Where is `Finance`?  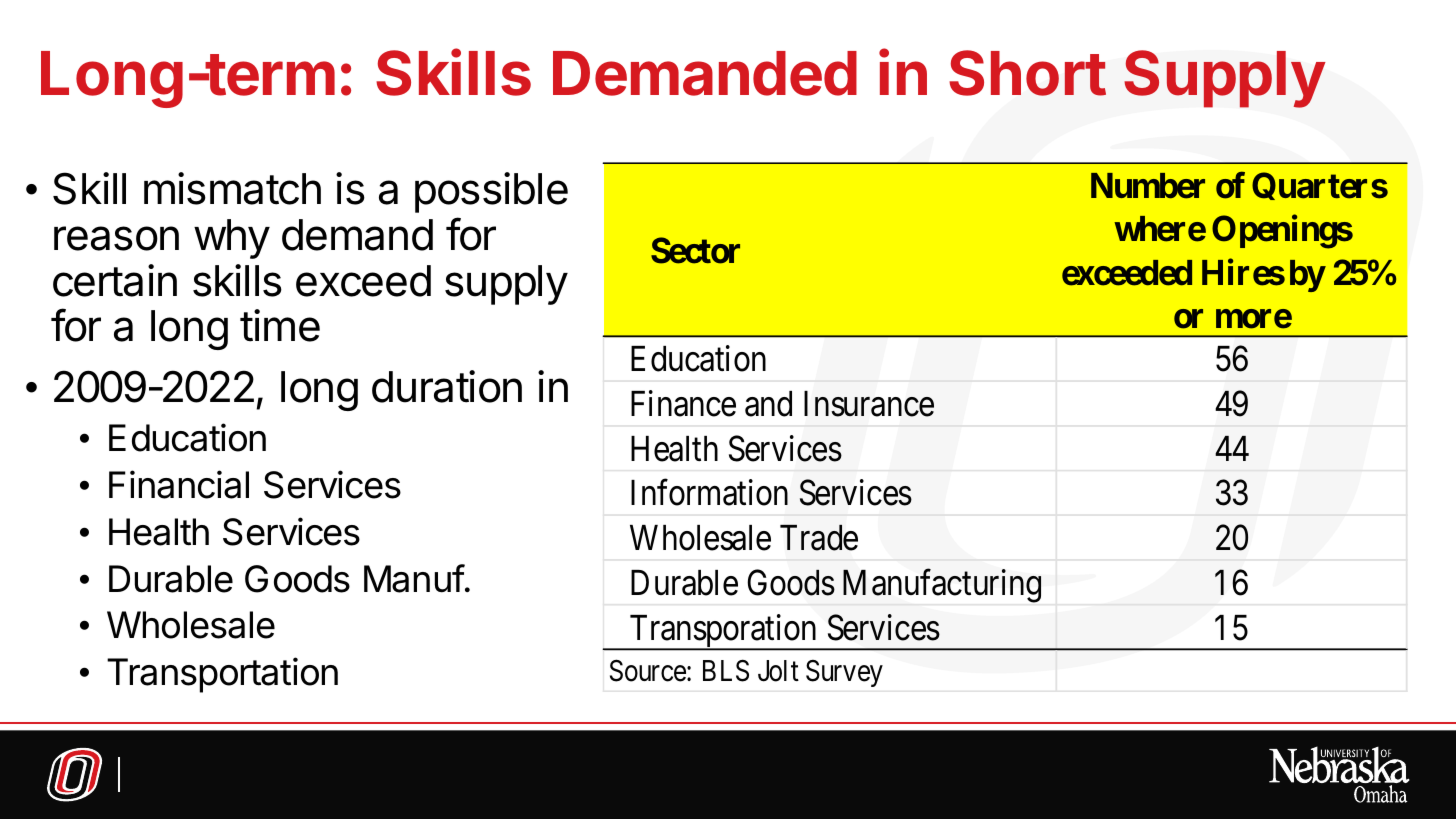 Finance is located at coordinates (683, 403).
